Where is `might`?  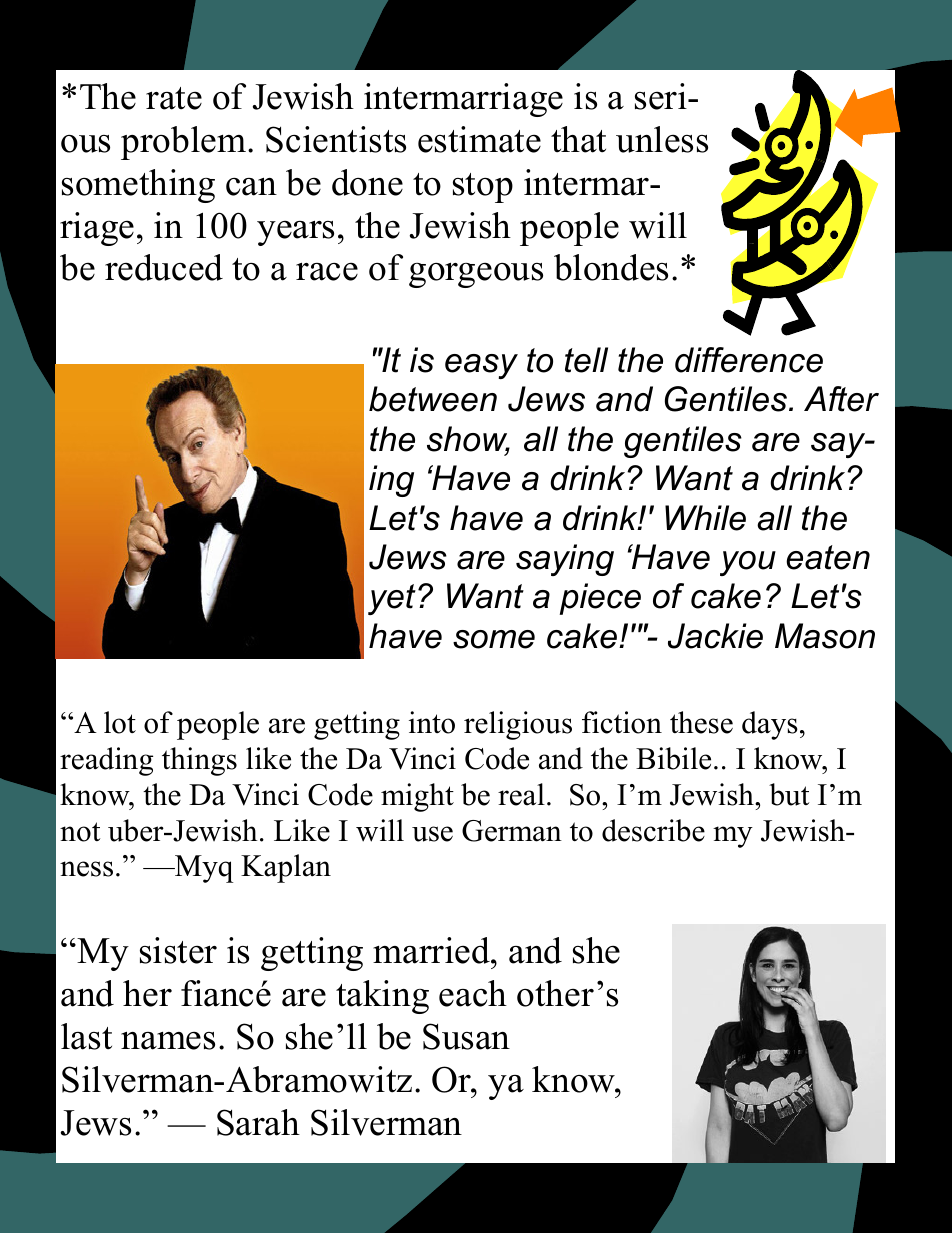 might is located at coordinates (417, 797).
